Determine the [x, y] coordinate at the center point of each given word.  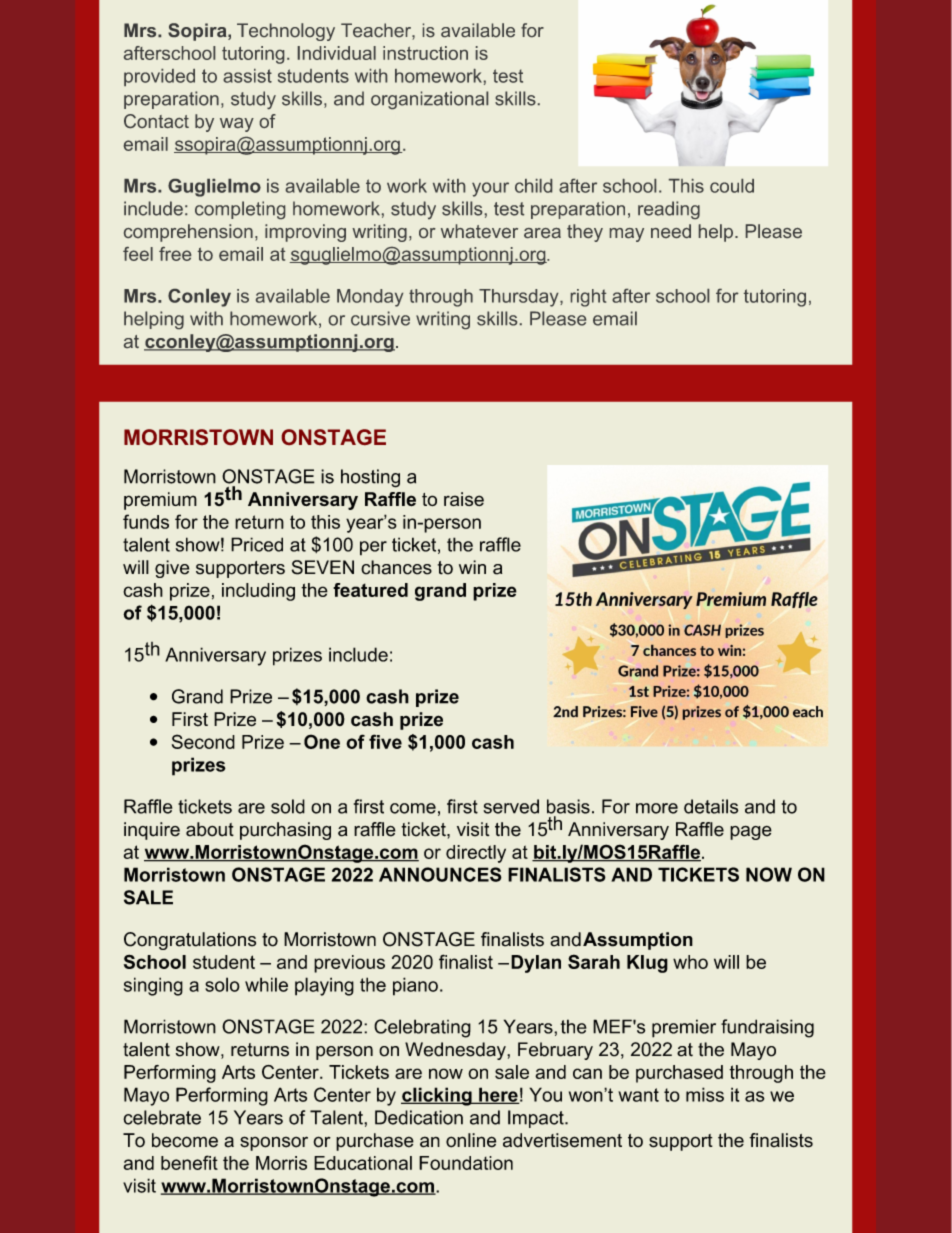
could [732, 186]
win [472, 567]
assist [247, 76]
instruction [425, 53]
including [258, 592]
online [471, 1140]
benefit [189, 1162]
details [711, 806]
